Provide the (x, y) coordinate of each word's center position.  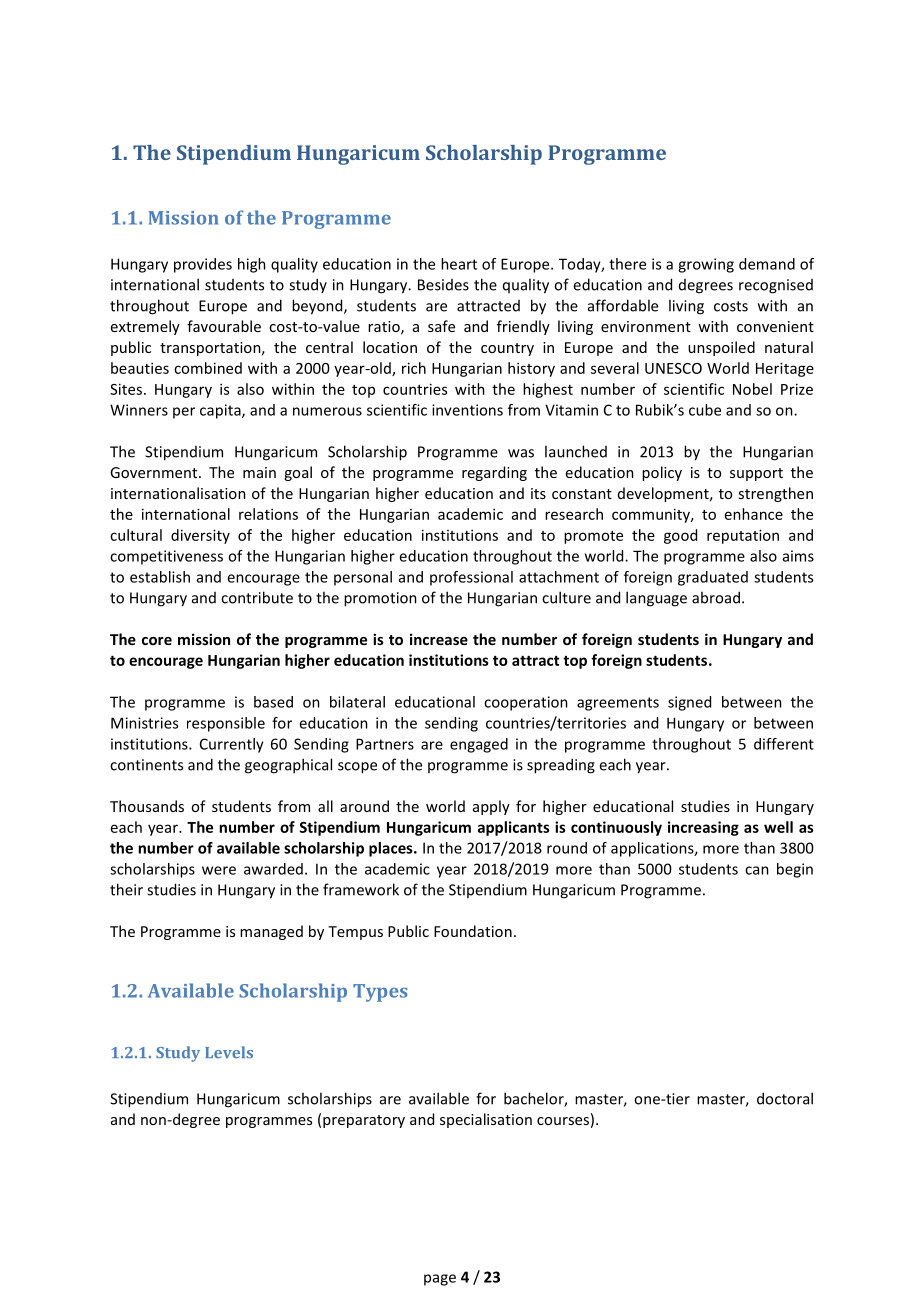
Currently (232, 745)
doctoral (785, 1098)
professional (471, 578)
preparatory (364, 1121)
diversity (200, 536)
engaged (479, 745)
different (784, 744)
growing (706, 265)
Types (380, 993)
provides (203, 265)
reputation (743, 536)
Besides (443, 285)
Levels (229, 1052)
